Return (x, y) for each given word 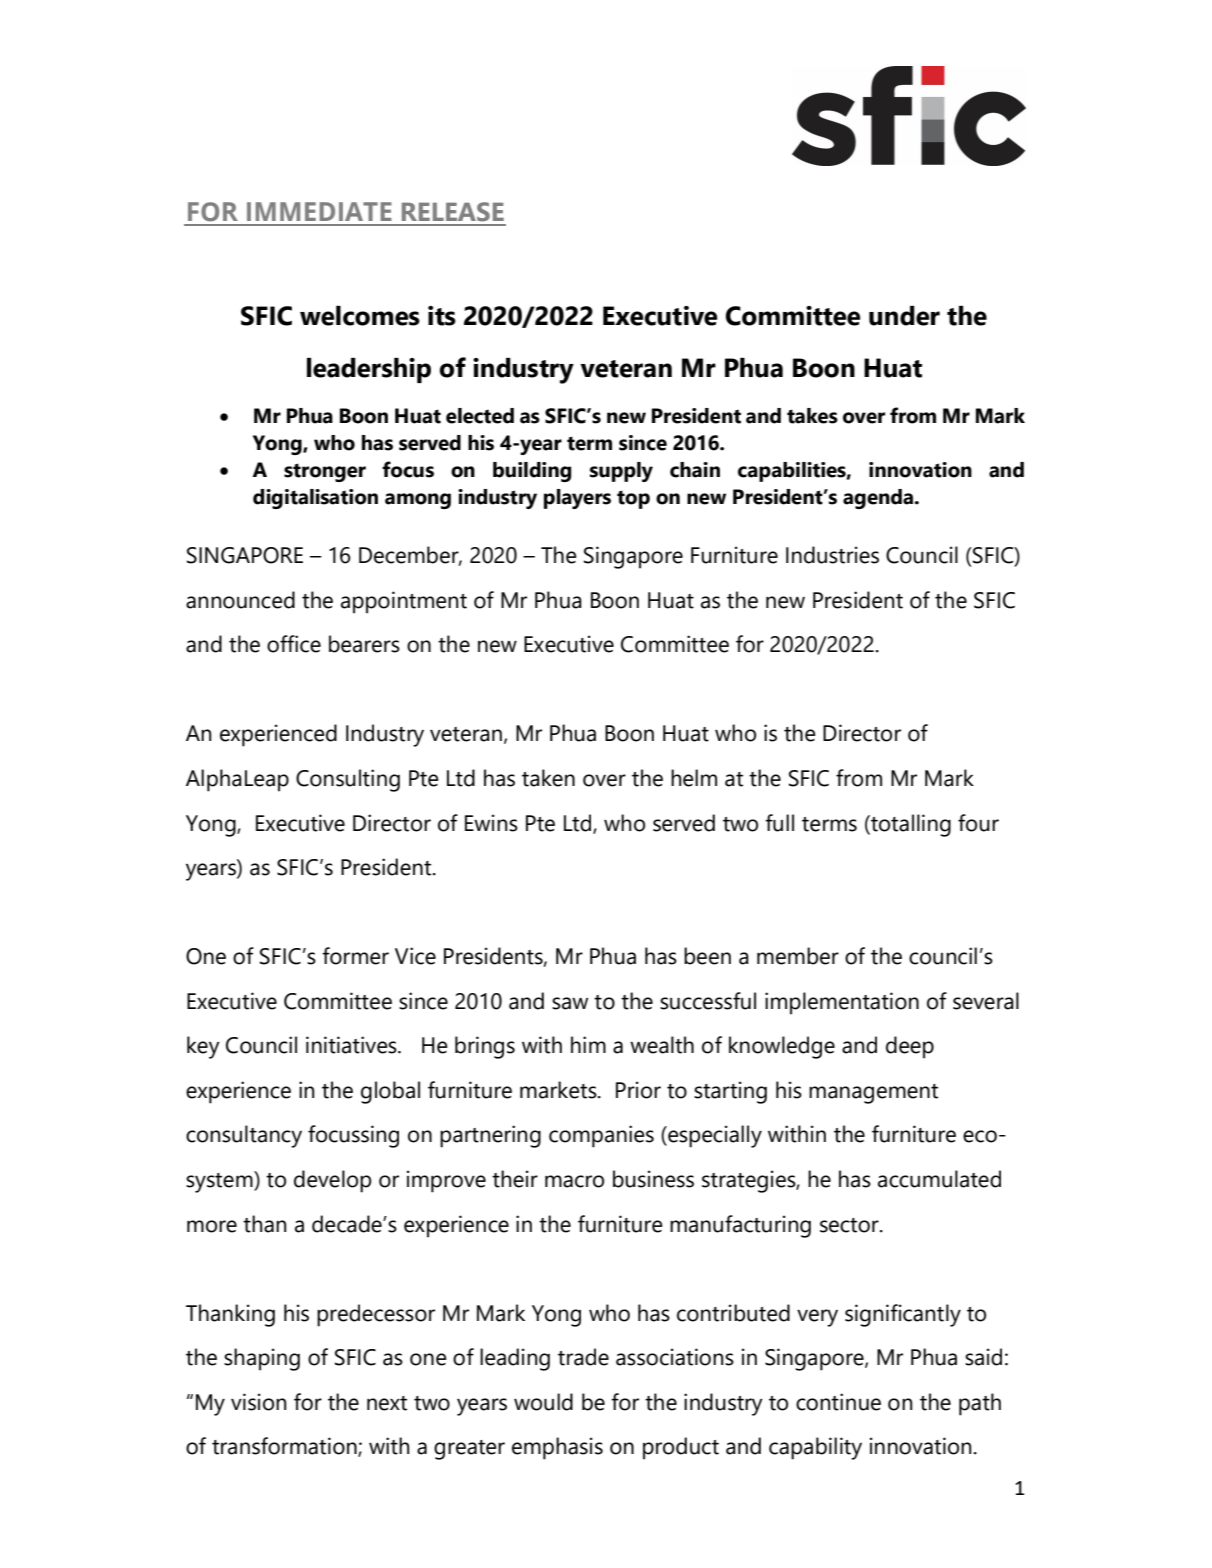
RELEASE (453, 212)
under (904, 316)
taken (548, 778)
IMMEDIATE (319, 211)
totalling (910, 825)
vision (258, 1402)
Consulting (348, 780)
